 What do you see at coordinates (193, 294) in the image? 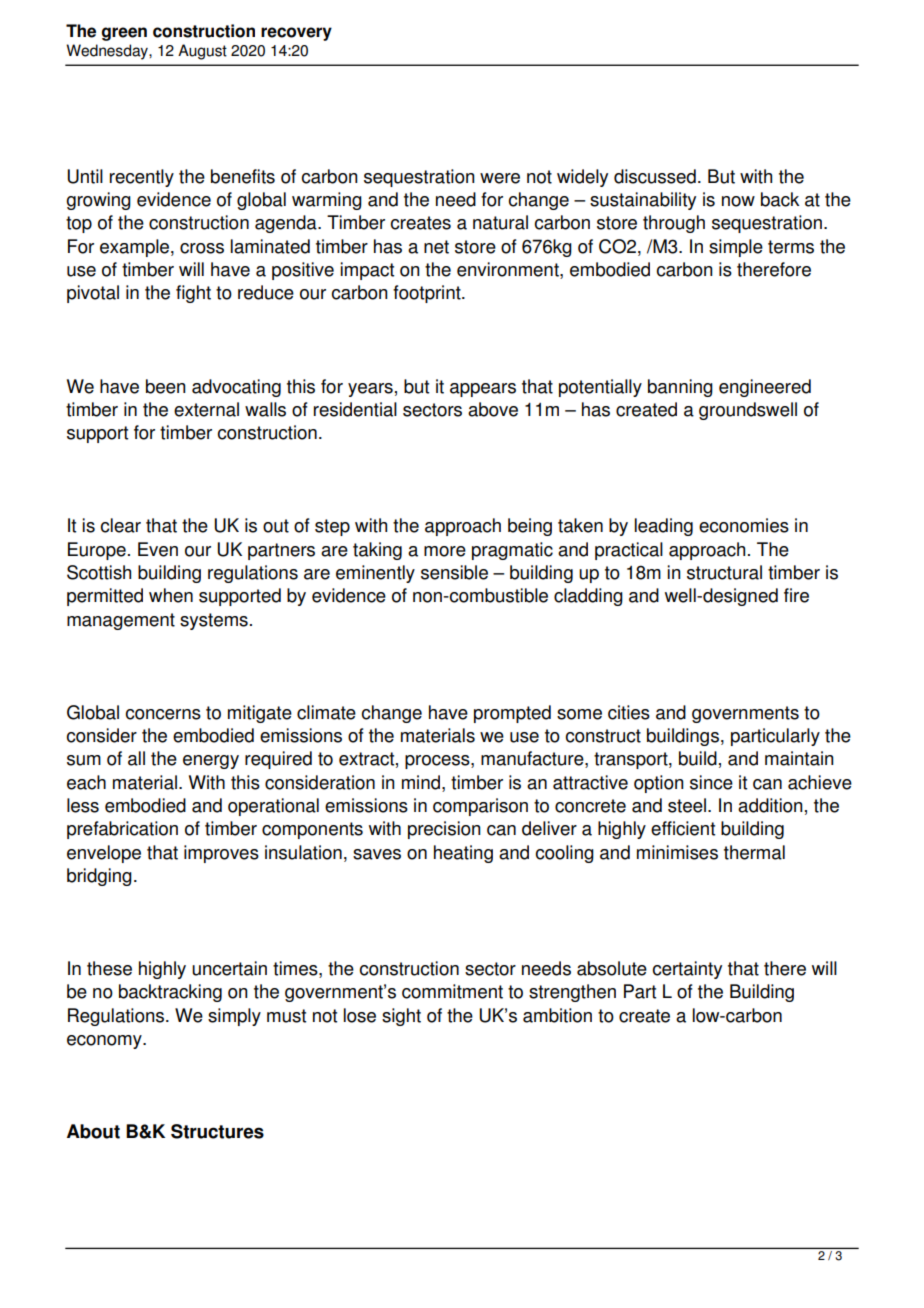
I see `fight` at bounding box center [193, 294].
